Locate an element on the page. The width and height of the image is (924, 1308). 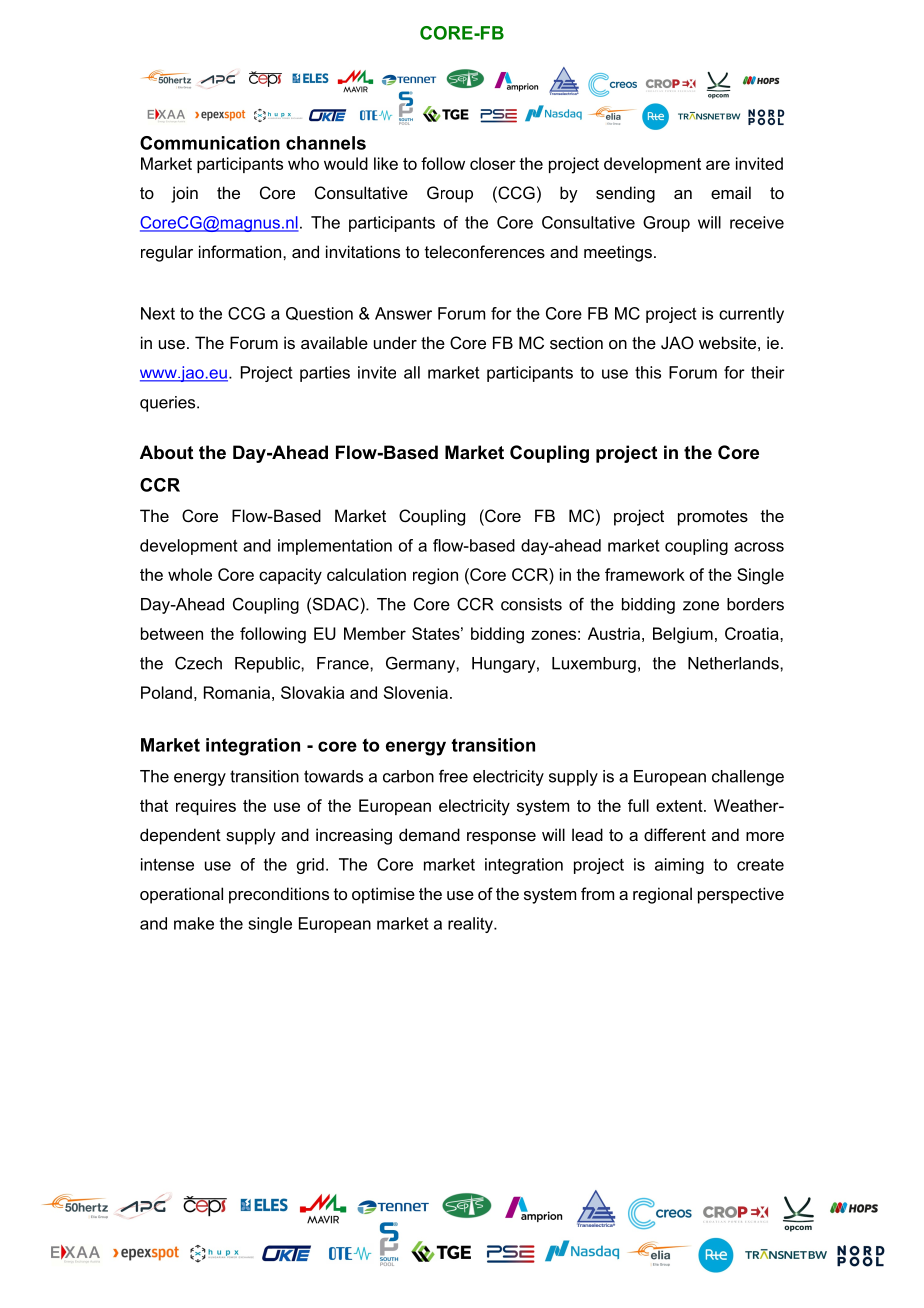
this is located at coordinates (648, 372).
